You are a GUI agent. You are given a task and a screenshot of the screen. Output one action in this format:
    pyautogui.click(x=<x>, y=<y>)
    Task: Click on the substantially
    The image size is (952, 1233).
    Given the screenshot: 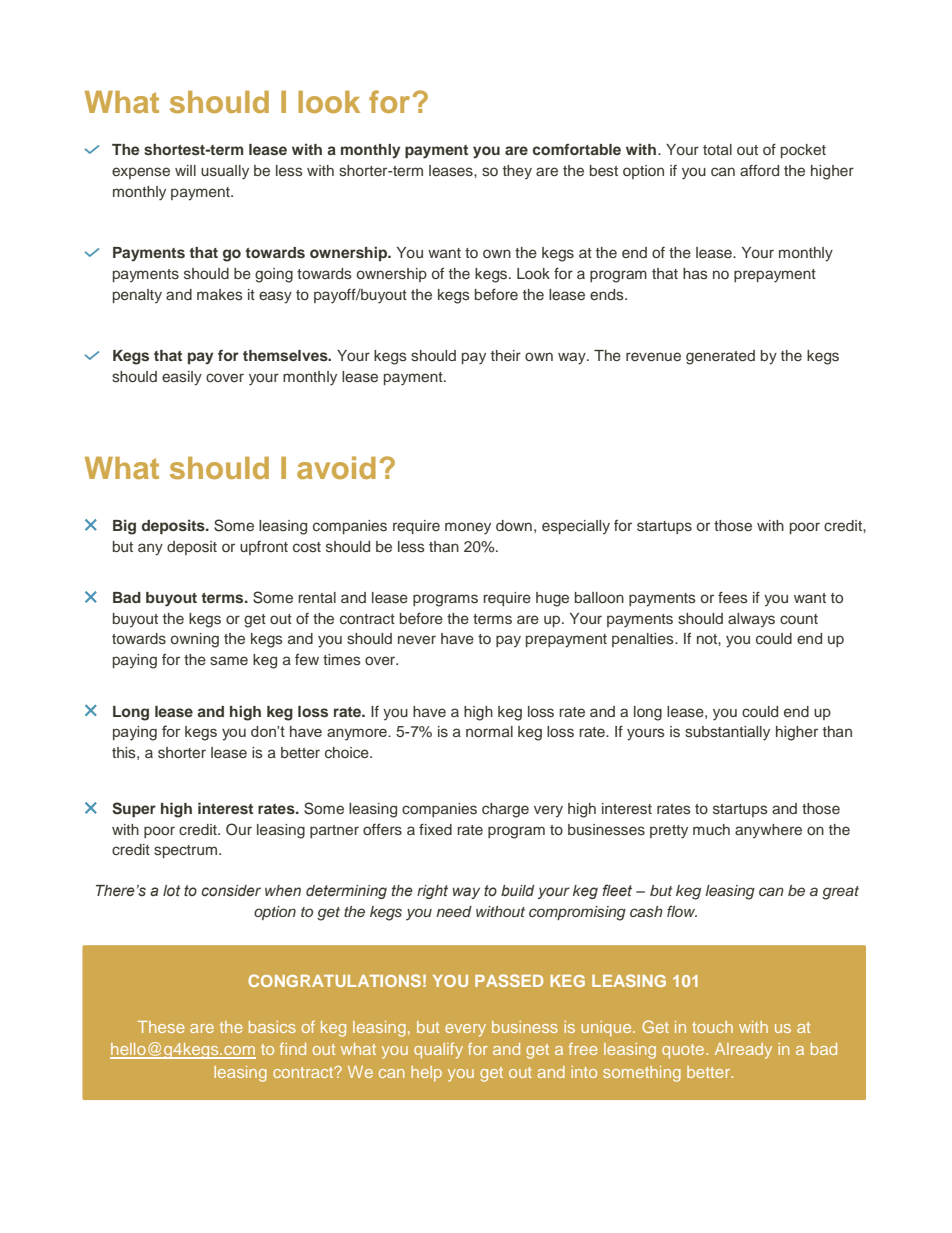 What is the action you would take?
    pyautogui.click(x=727, y=733)
